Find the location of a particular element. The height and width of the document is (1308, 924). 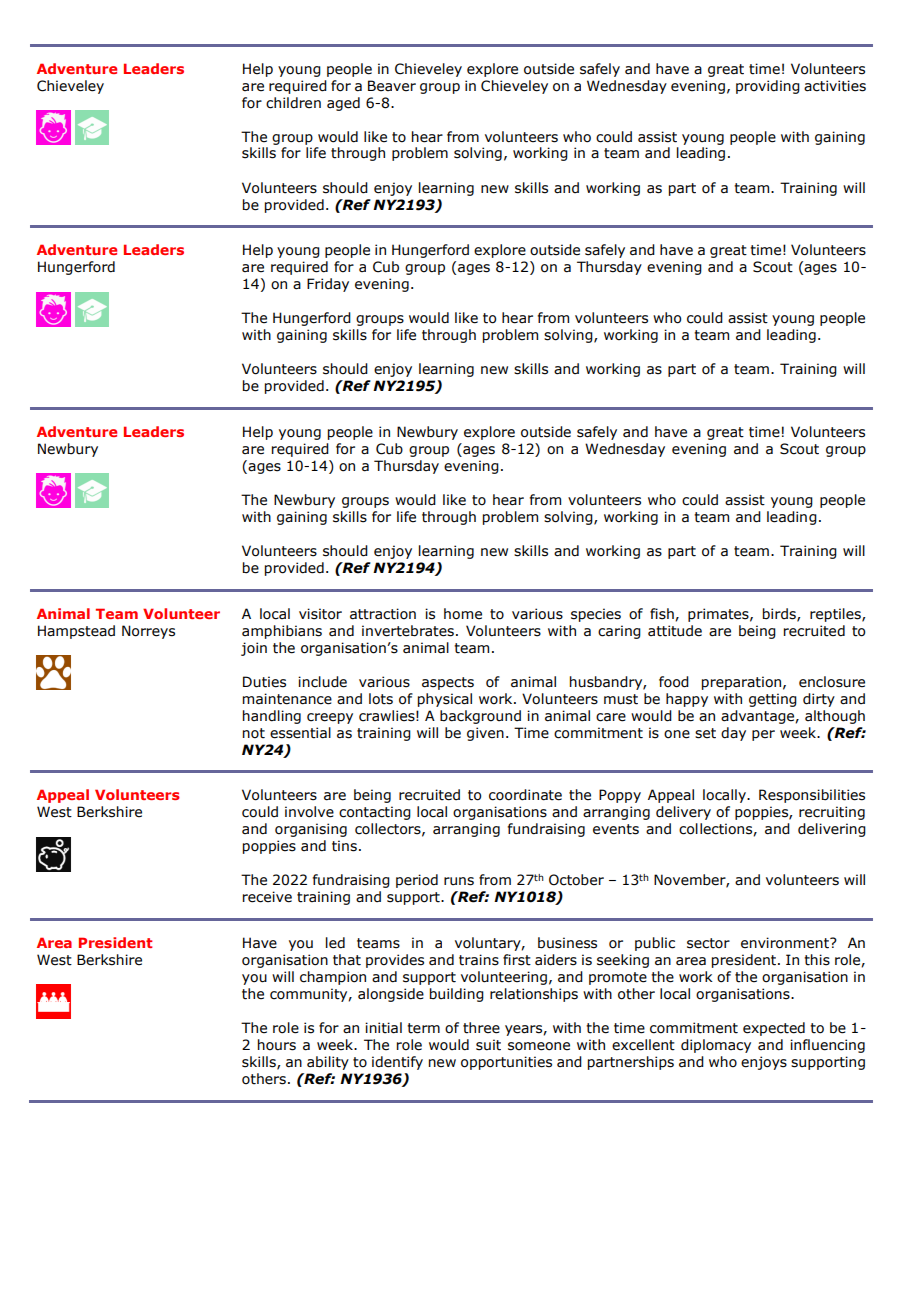

delivery is located at coordinates (683, 813).
